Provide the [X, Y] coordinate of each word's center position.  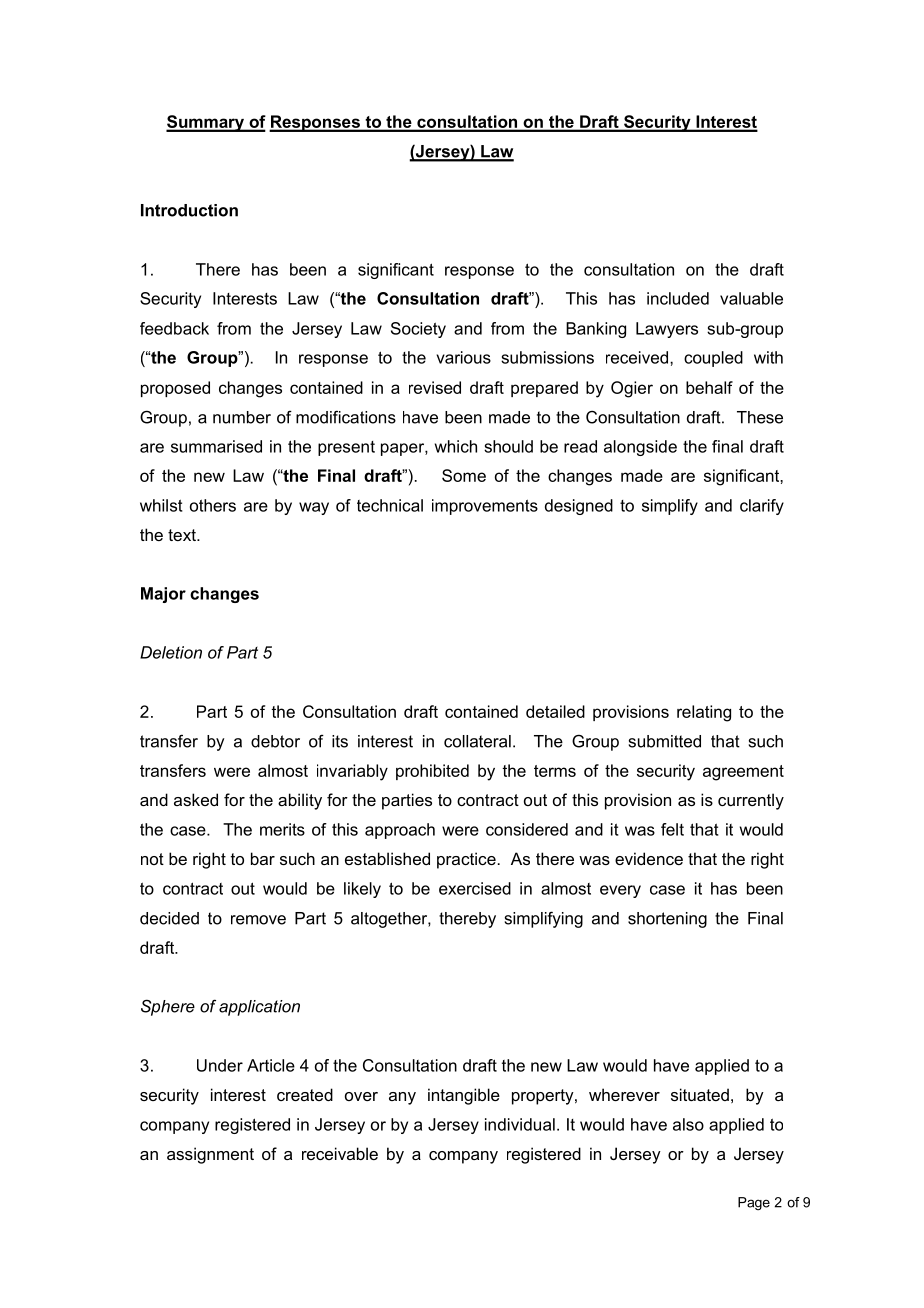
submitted [665, 741]
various [463, 357]
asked [196, 799]
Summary [206, 123]
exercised [475, 888]
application [259, 1008]
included [678, 298]
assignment [210, 1155]
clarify [762, 507]
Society [418, 330]
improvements [485, 507]
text [183, 535]
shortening [667, 920]
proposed [175, 389]
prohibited [432, 772]
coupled [713, 359]
